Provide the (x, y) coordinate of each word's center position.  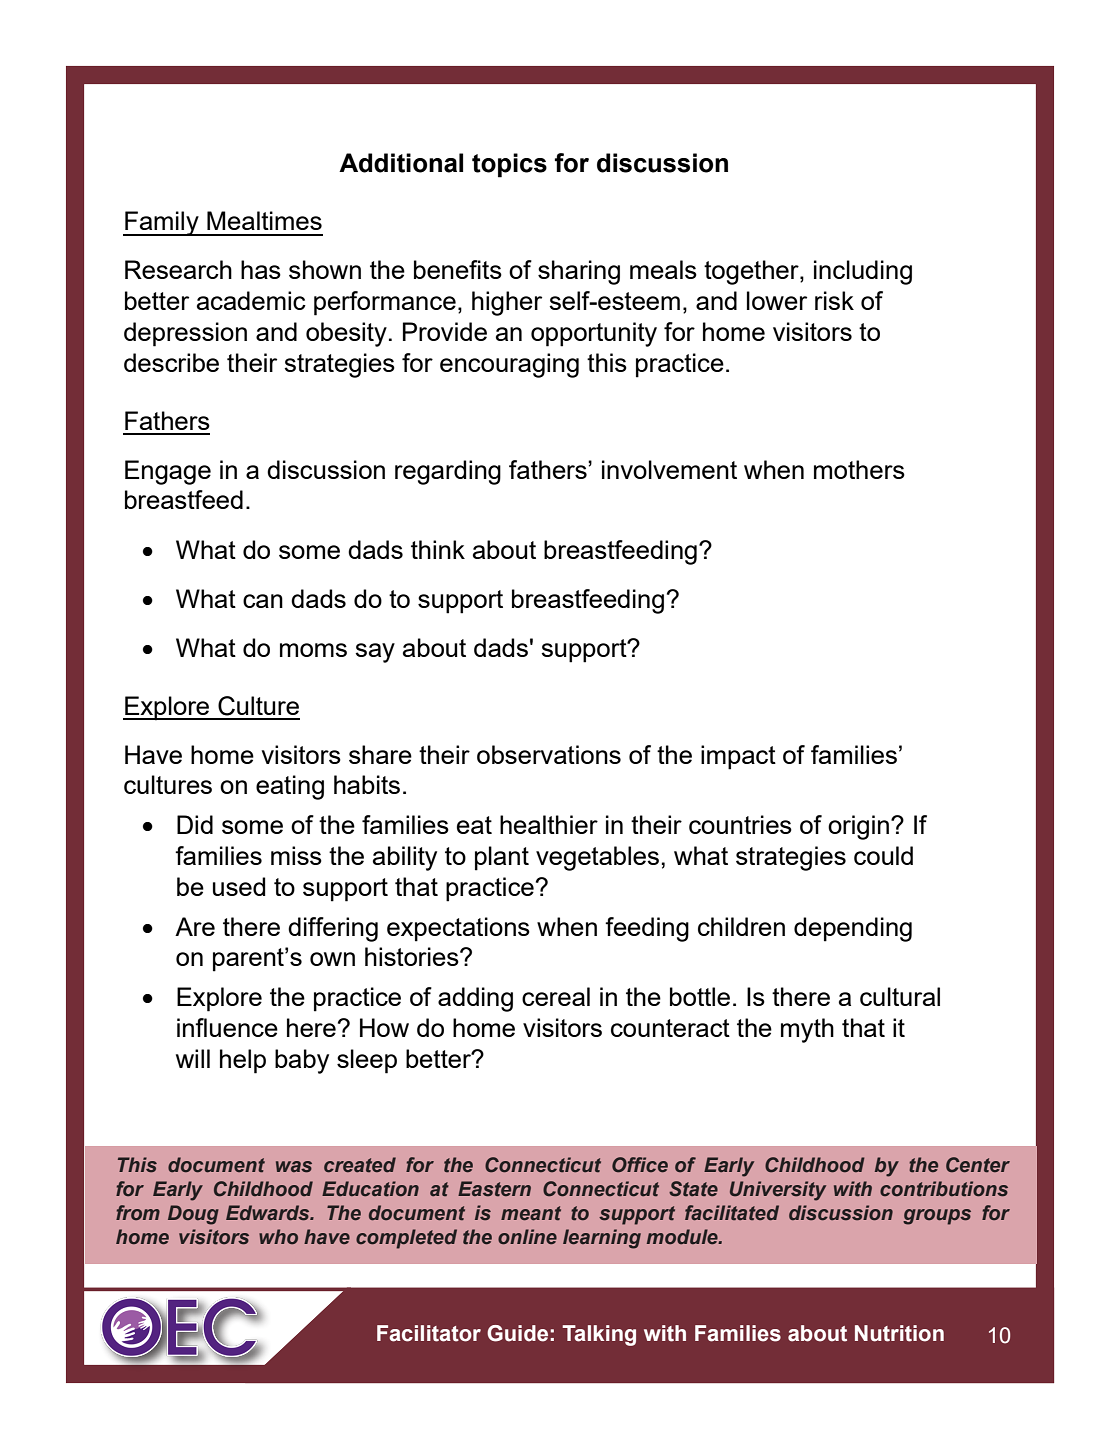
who (278, 1236)
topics (509, 165)
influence (227, 1027)
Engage (168, 472)
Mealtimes (264, 220)
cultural (900, 996)
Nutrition (899, 1333)
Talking (599, 1335)
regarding (448, 472)
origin (858, 827)
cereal (556, 996)
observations (549, 754)
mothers (859, 469)
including (863, 272)
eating (290, 787)
